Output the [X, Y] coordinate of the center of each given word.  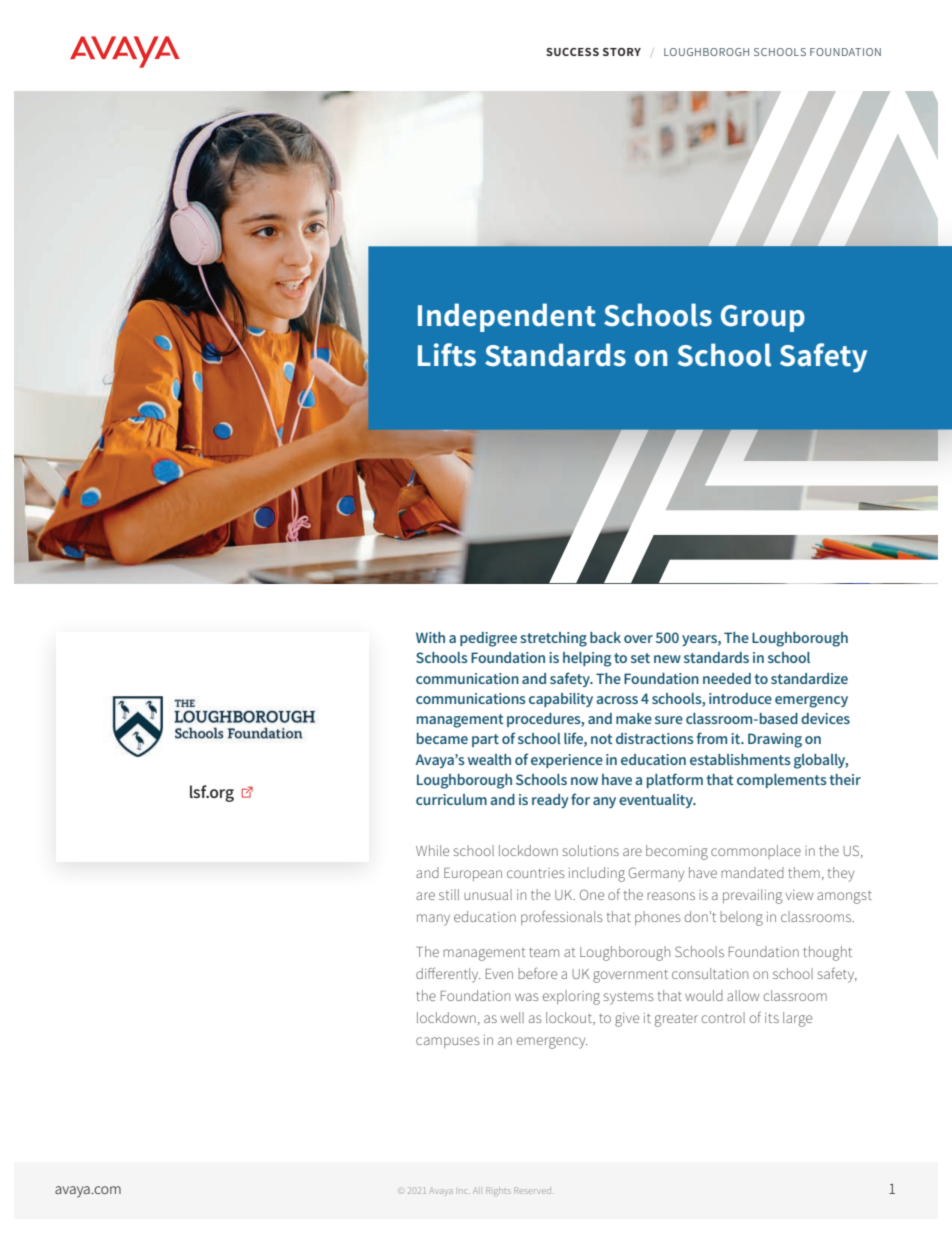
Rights [498, 1191]
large [797, 1019]
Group [763, 318]
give [627, 1020]
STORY [622, 52]
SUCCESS [572, 52]
